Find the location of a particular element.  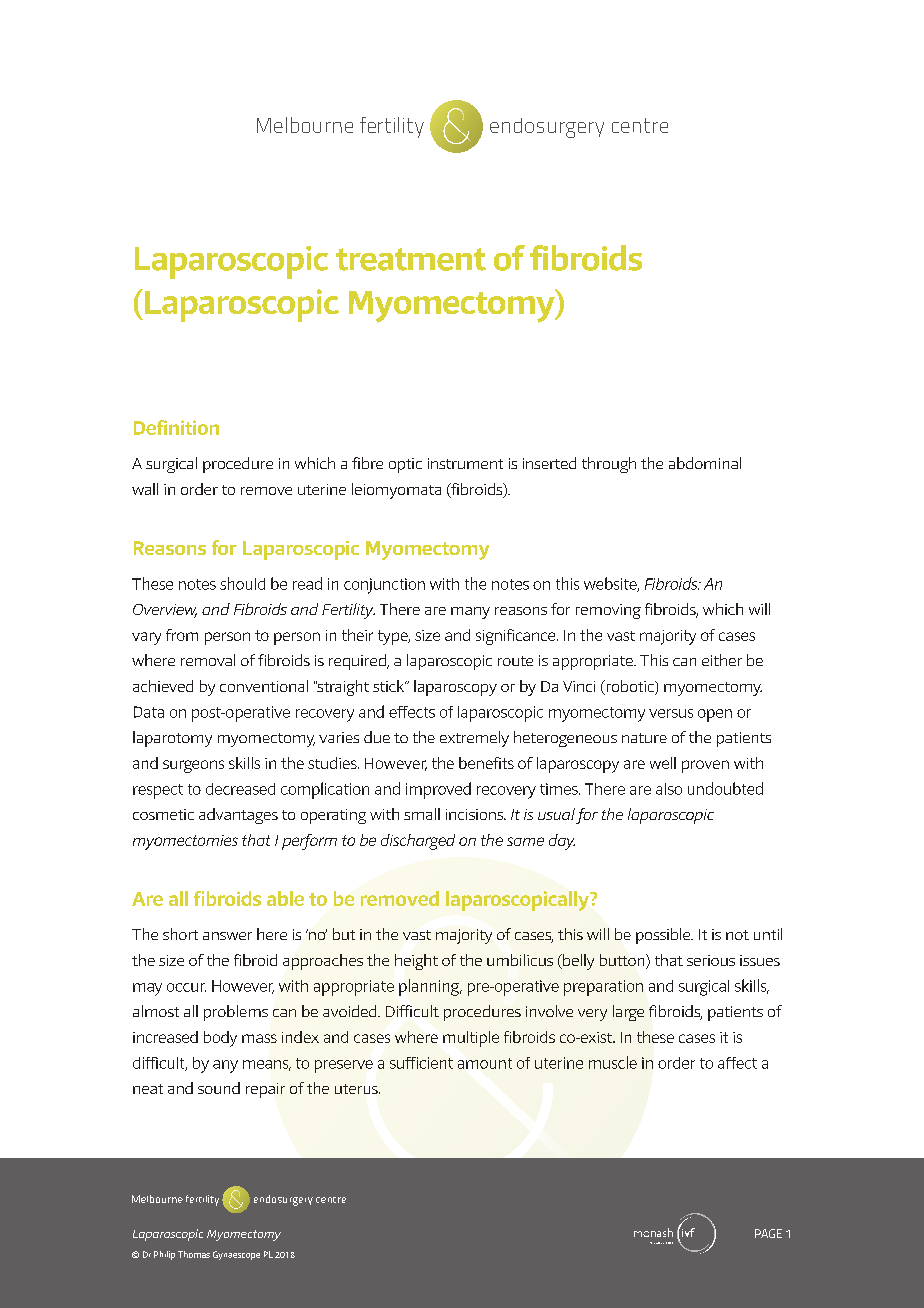

body is located at coordinates (220, 1039).
